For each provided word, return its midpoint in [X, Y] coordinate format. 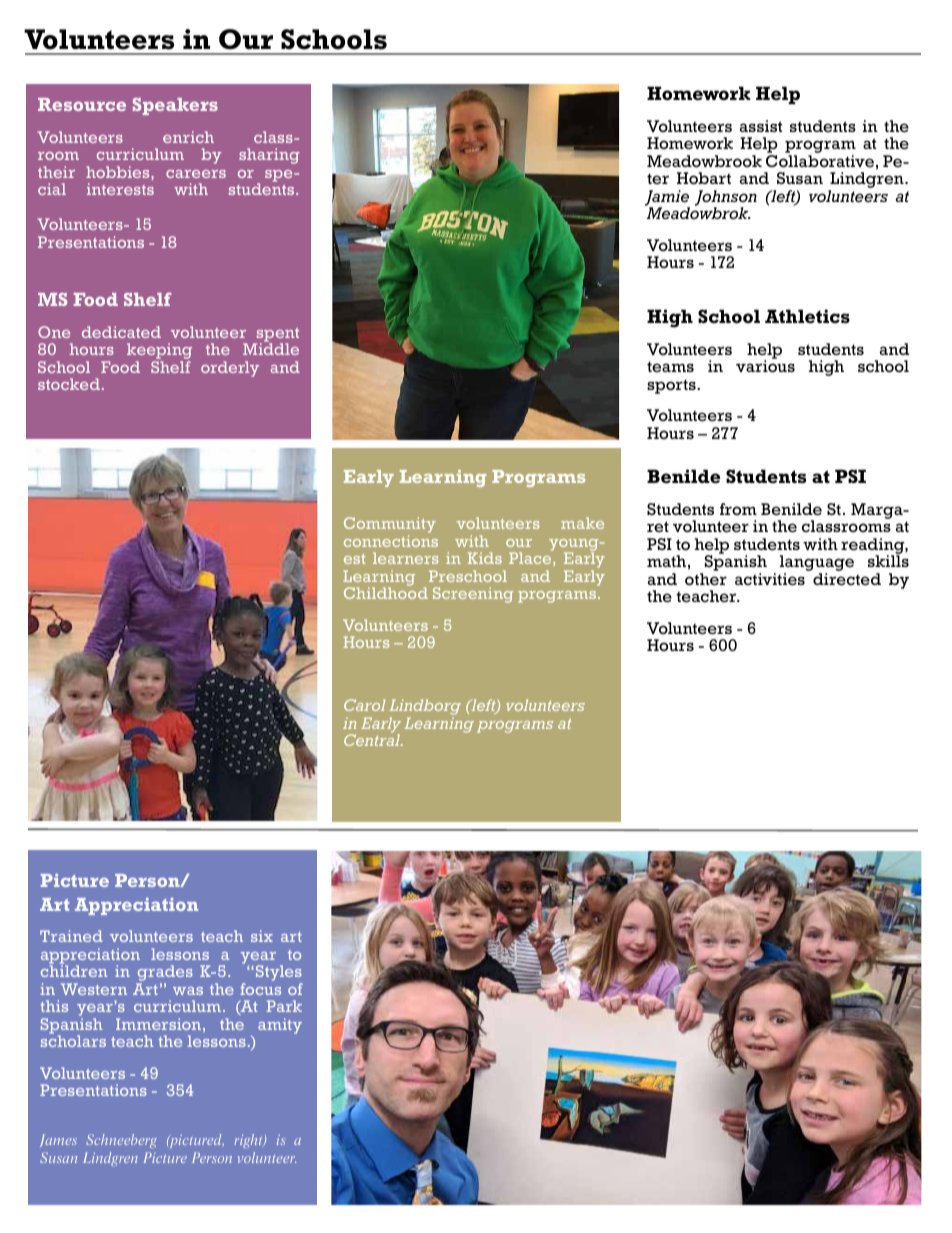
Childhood [386, 592]
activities [770, 579]
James [58, 1140]
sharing [269, 156]
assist [761, 126]
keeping [159, 352]
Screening [473, 595]
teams [670, 367]
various [765, 365]
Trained [71, 936]
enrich [188, 137]
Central [373, 739]
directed [847, 579]
